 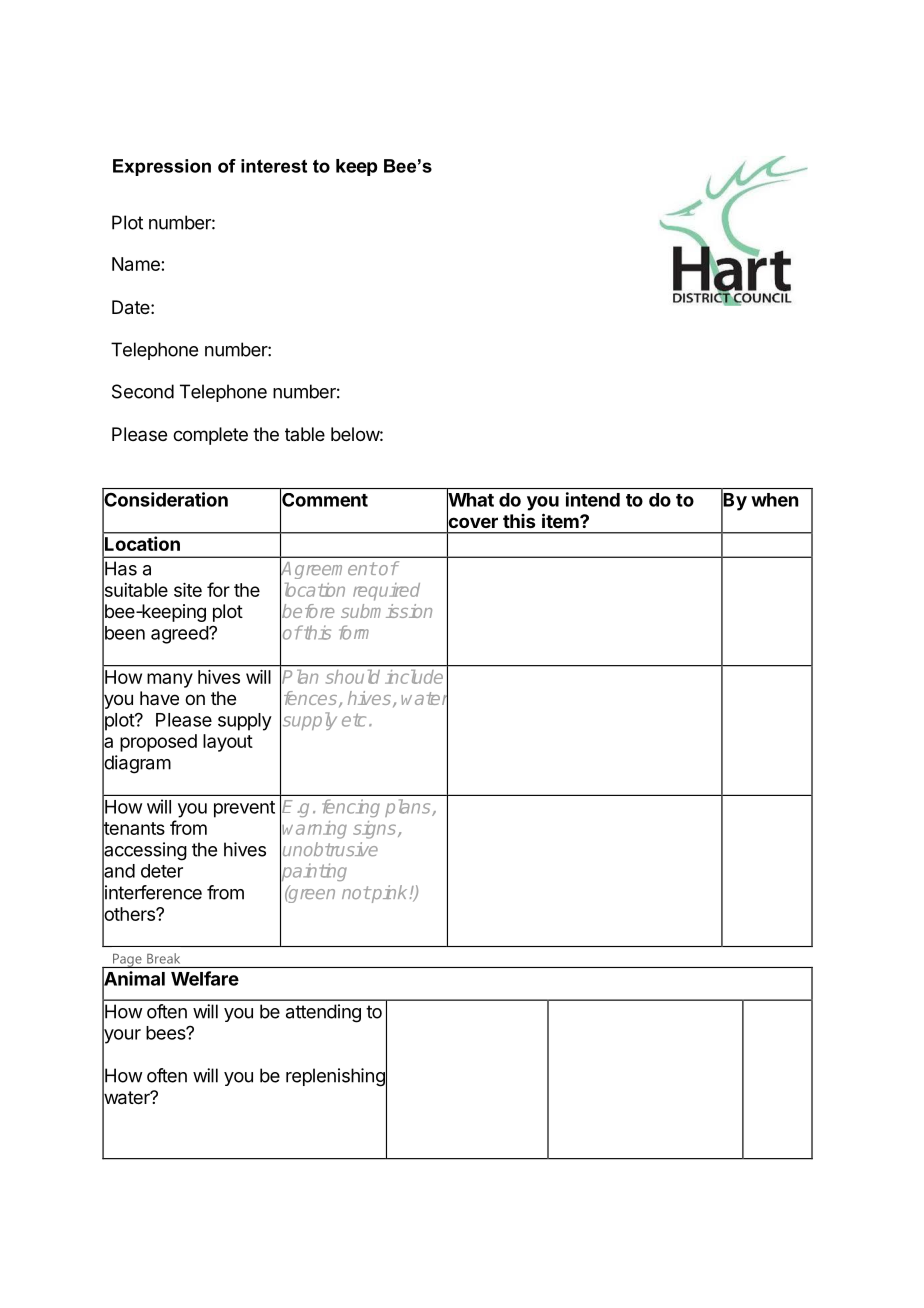 What do you see at coordinates (386, 592) in the image?
I see `required` at bounding box center [386, 592].
